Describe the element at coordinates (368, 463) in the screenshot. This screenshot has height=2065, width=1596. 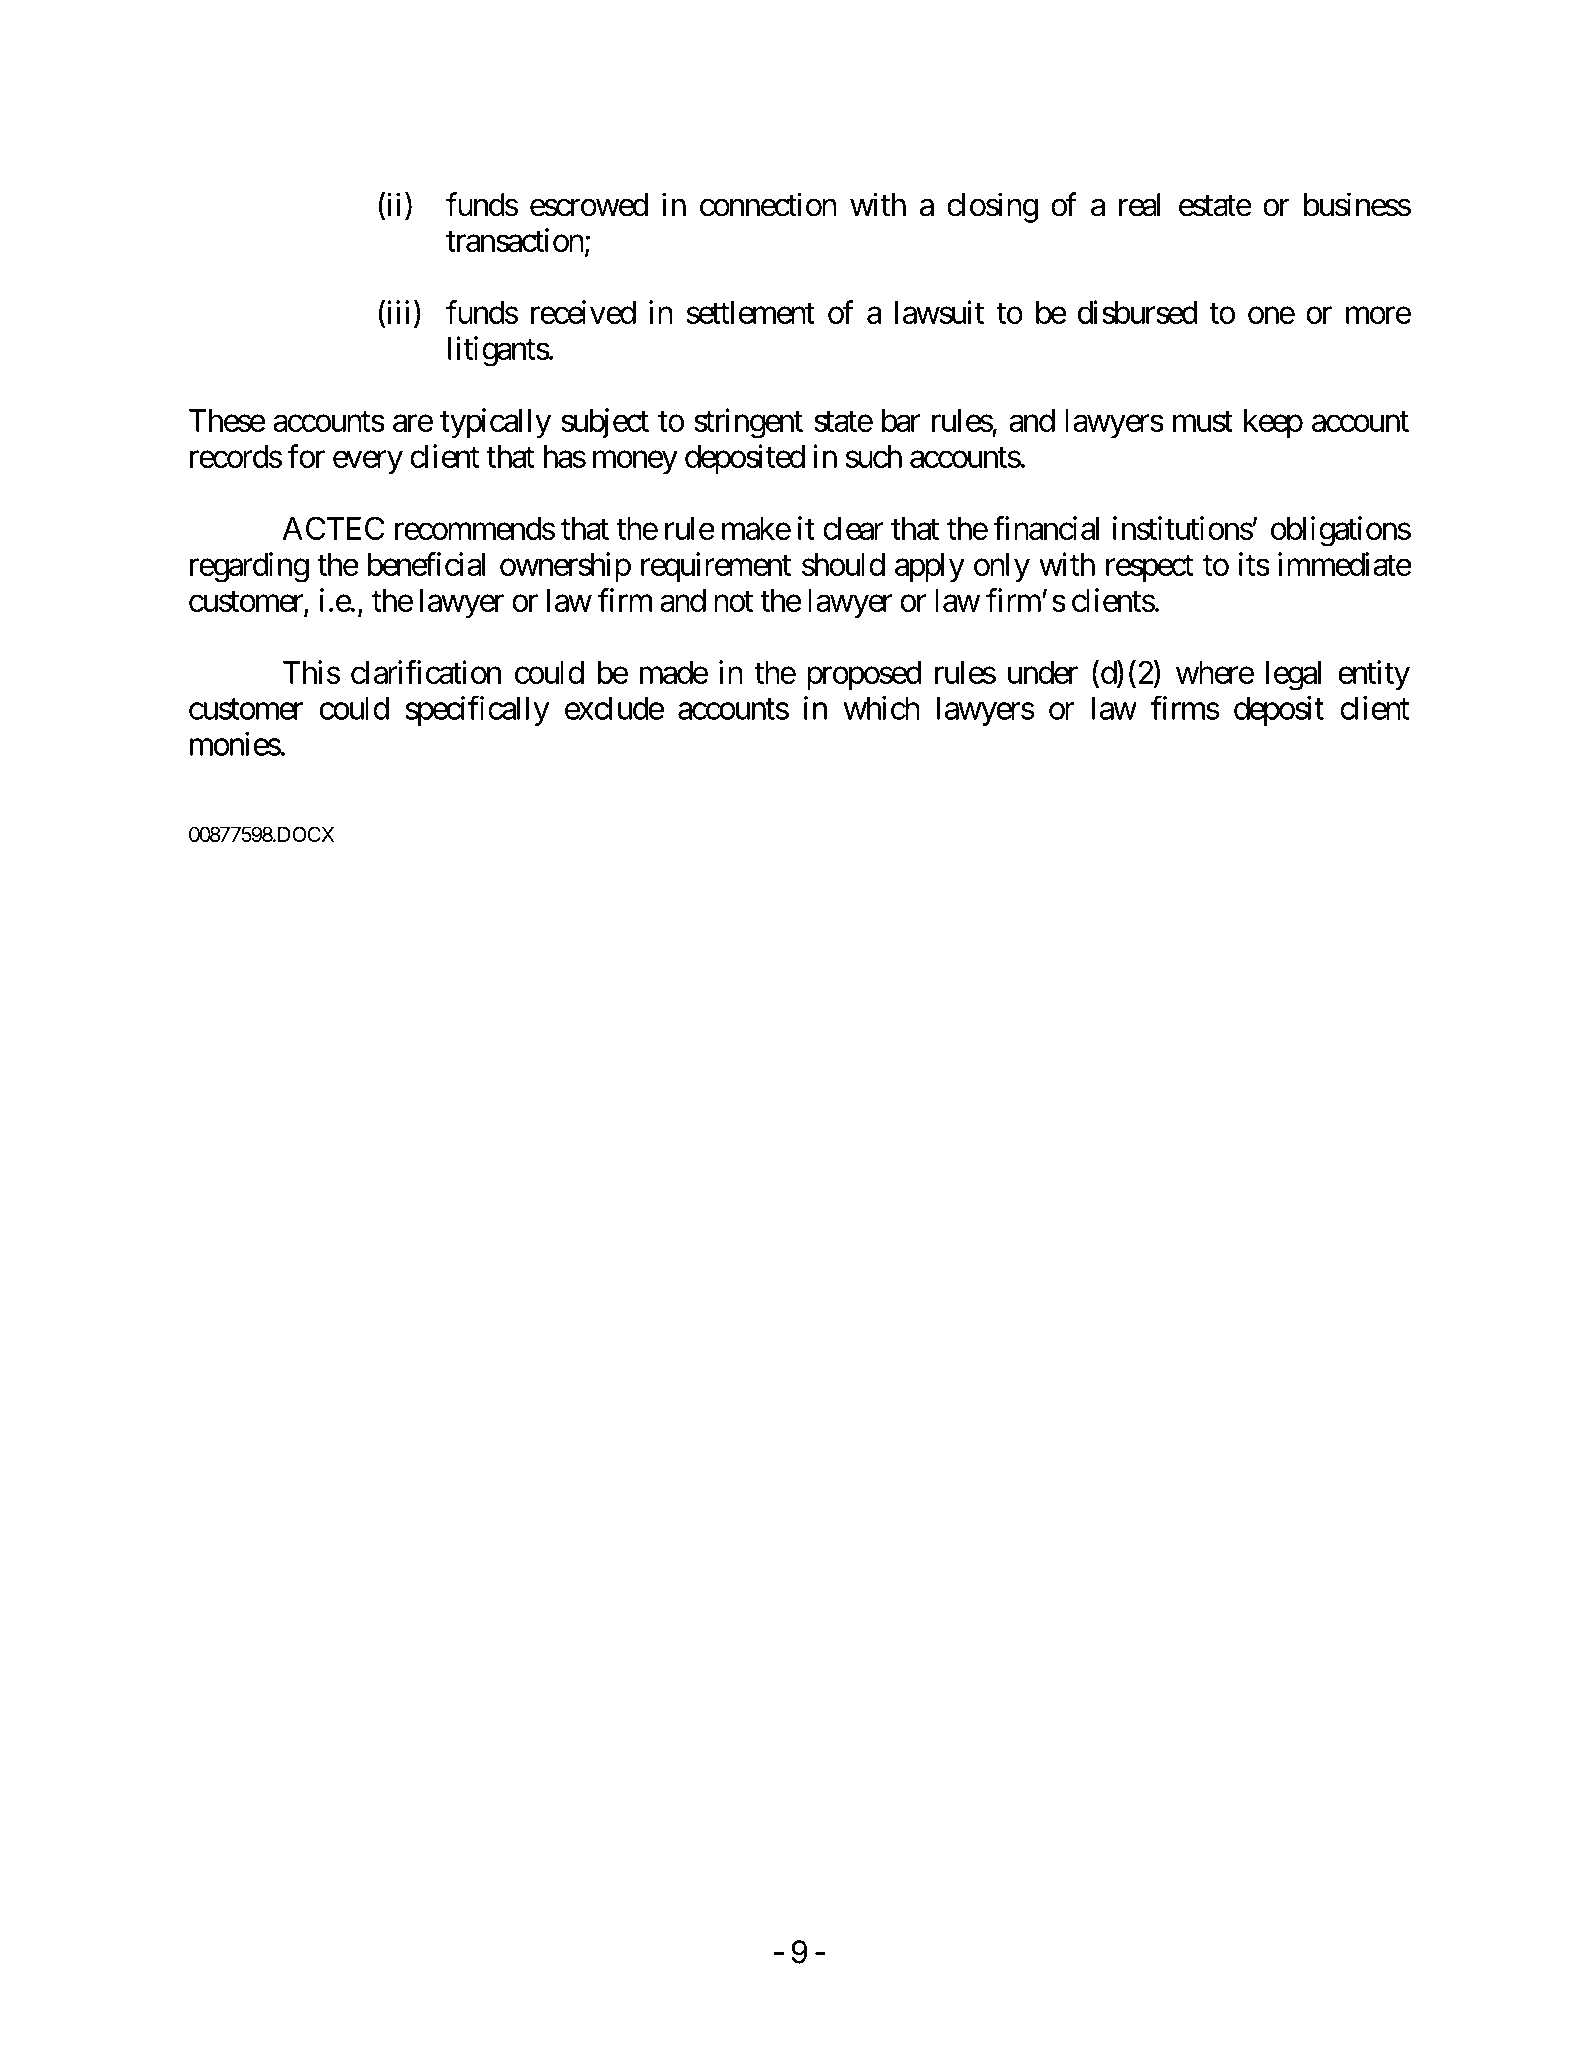
I see `every` at that location.
